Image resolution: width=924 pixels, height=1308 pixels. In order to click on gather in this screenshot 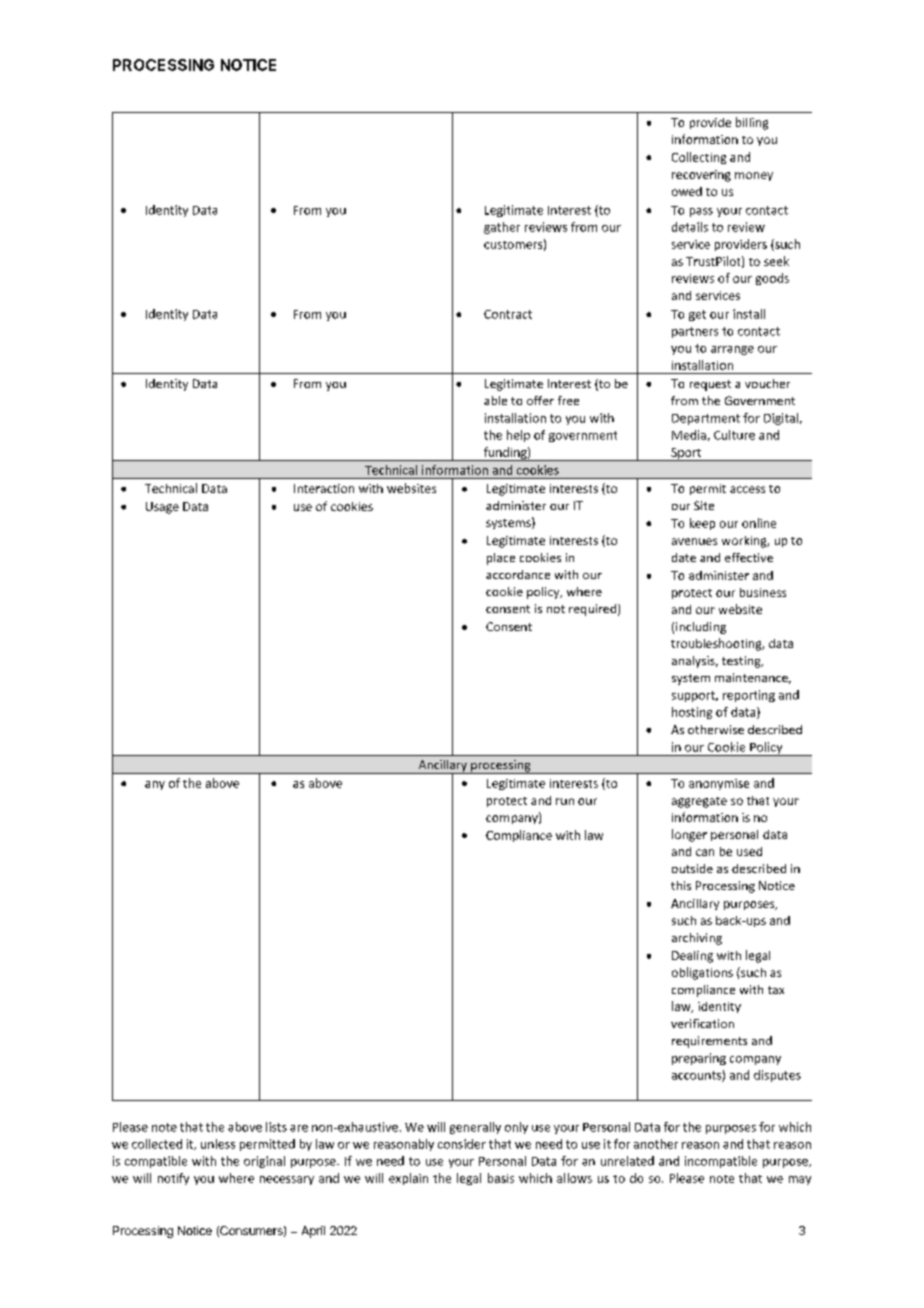, I will do `click(502, 228)`.
